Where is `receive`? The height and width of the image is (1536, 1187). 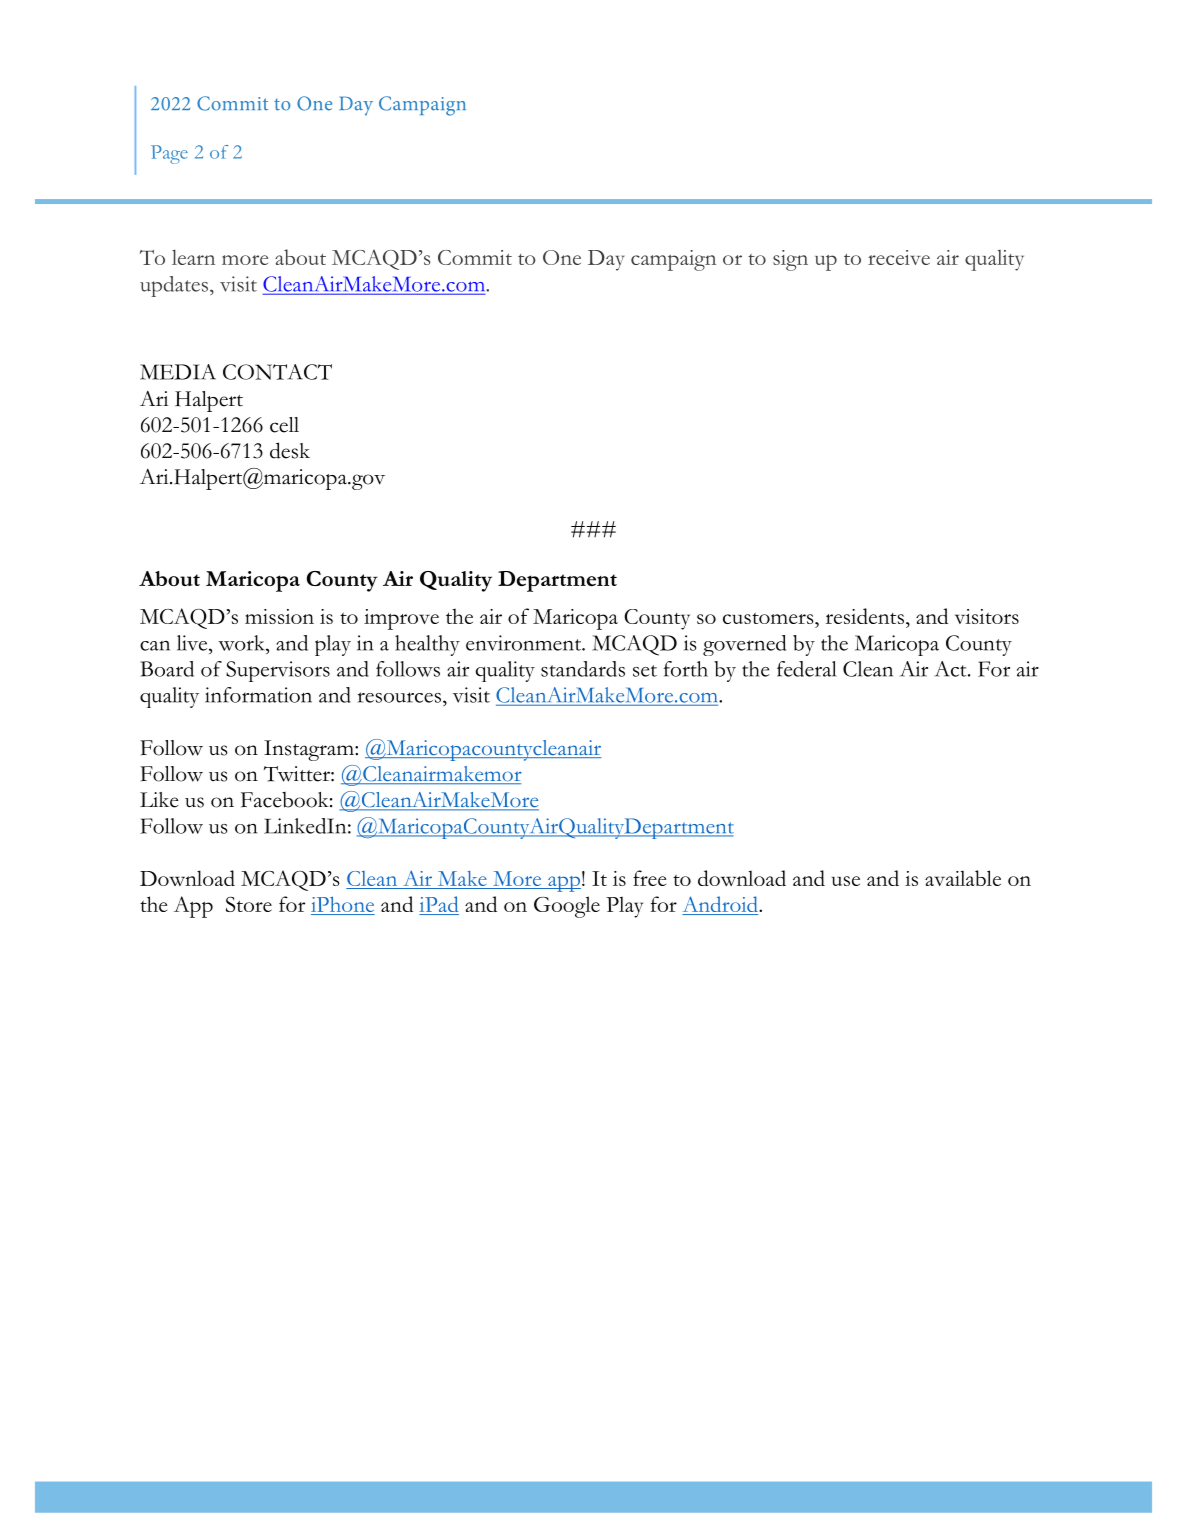 receive is located at coordinates (899, 257).
